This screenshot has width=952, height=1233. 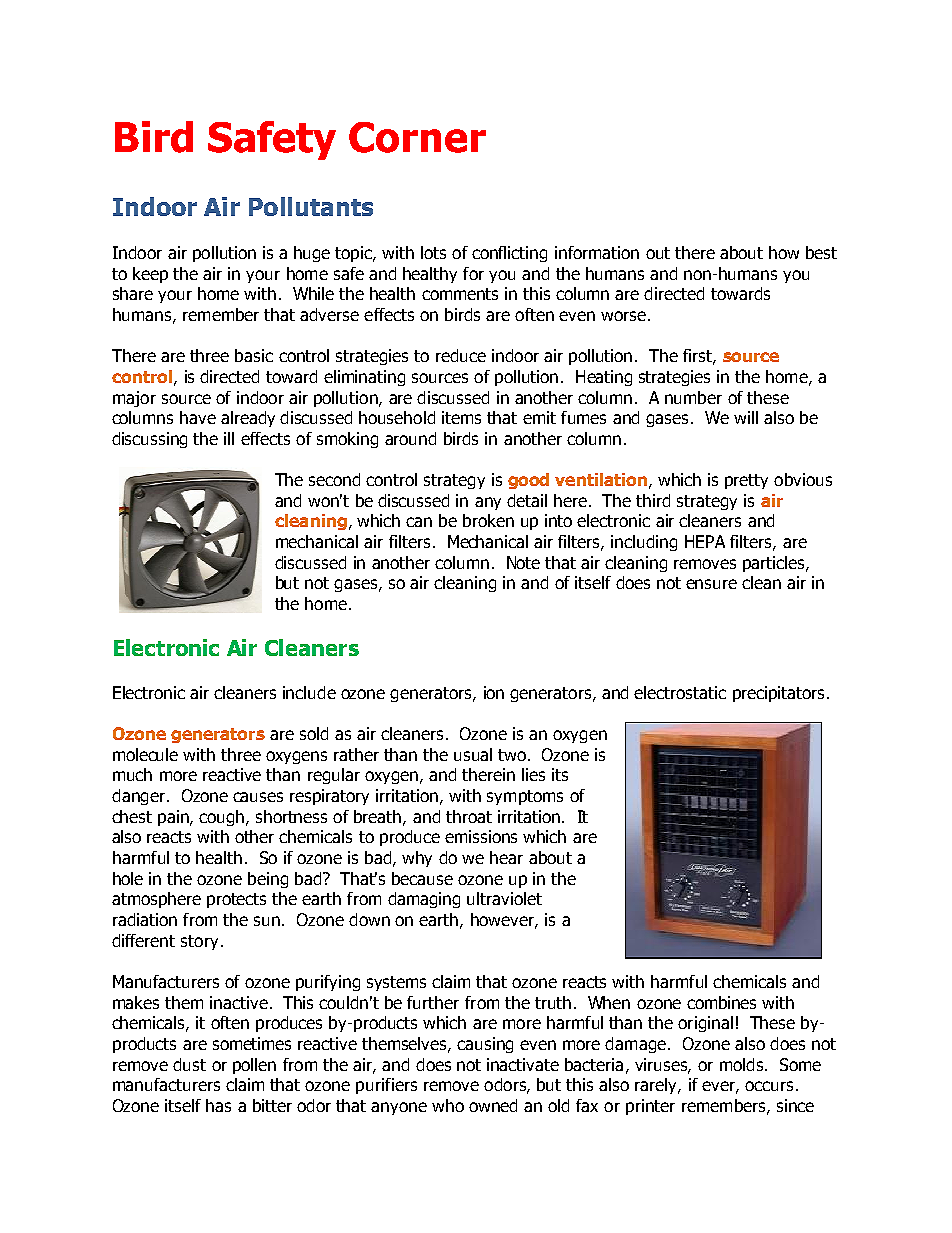 What do you see at coordinates (311, 206) in the screenshot?
I see `Pollutants` at bounding box center [311, 206].
